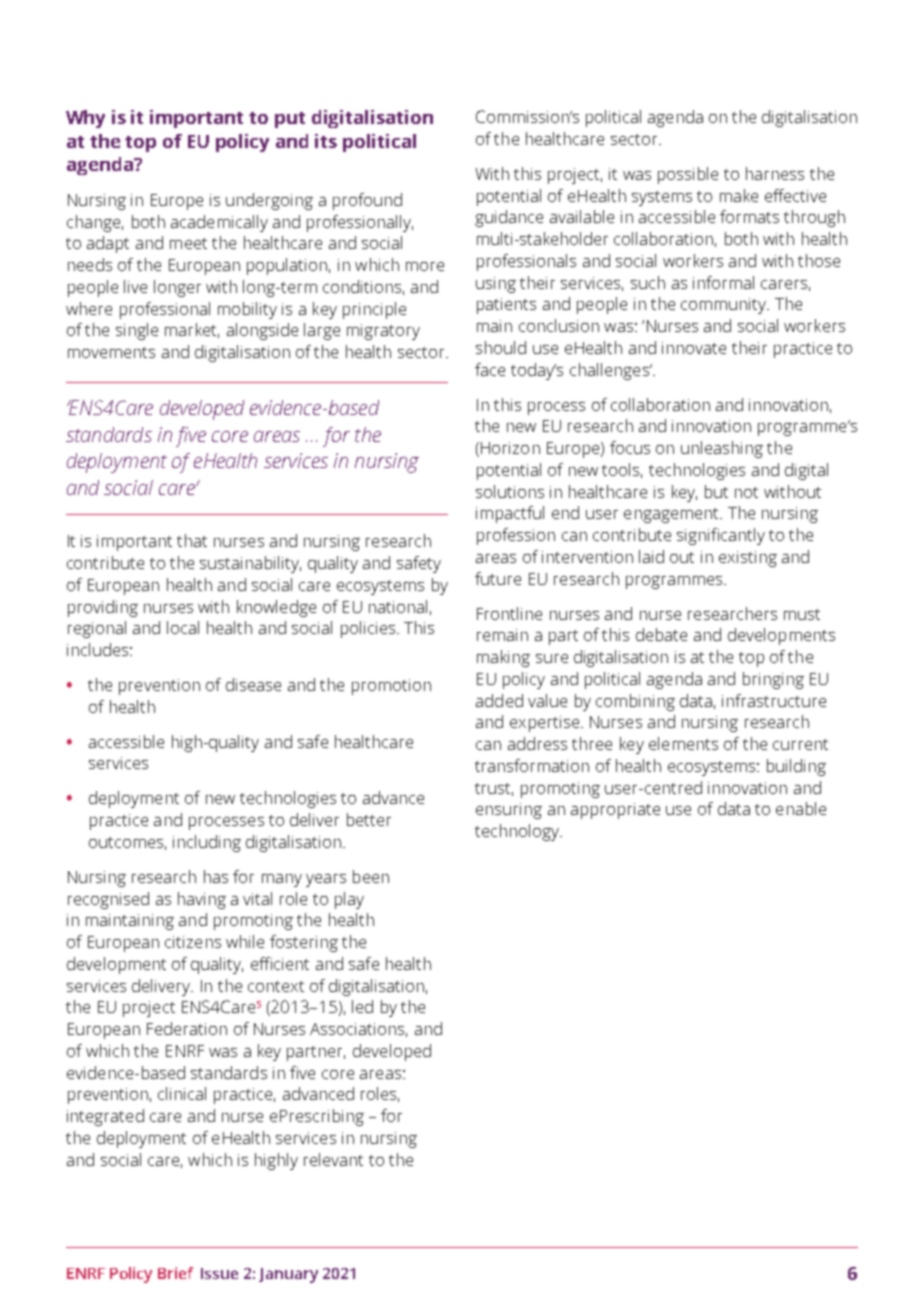  What do you see at coordinates (509, 218) in the document?
I see `guidance` at bounding box center [509, 218].
